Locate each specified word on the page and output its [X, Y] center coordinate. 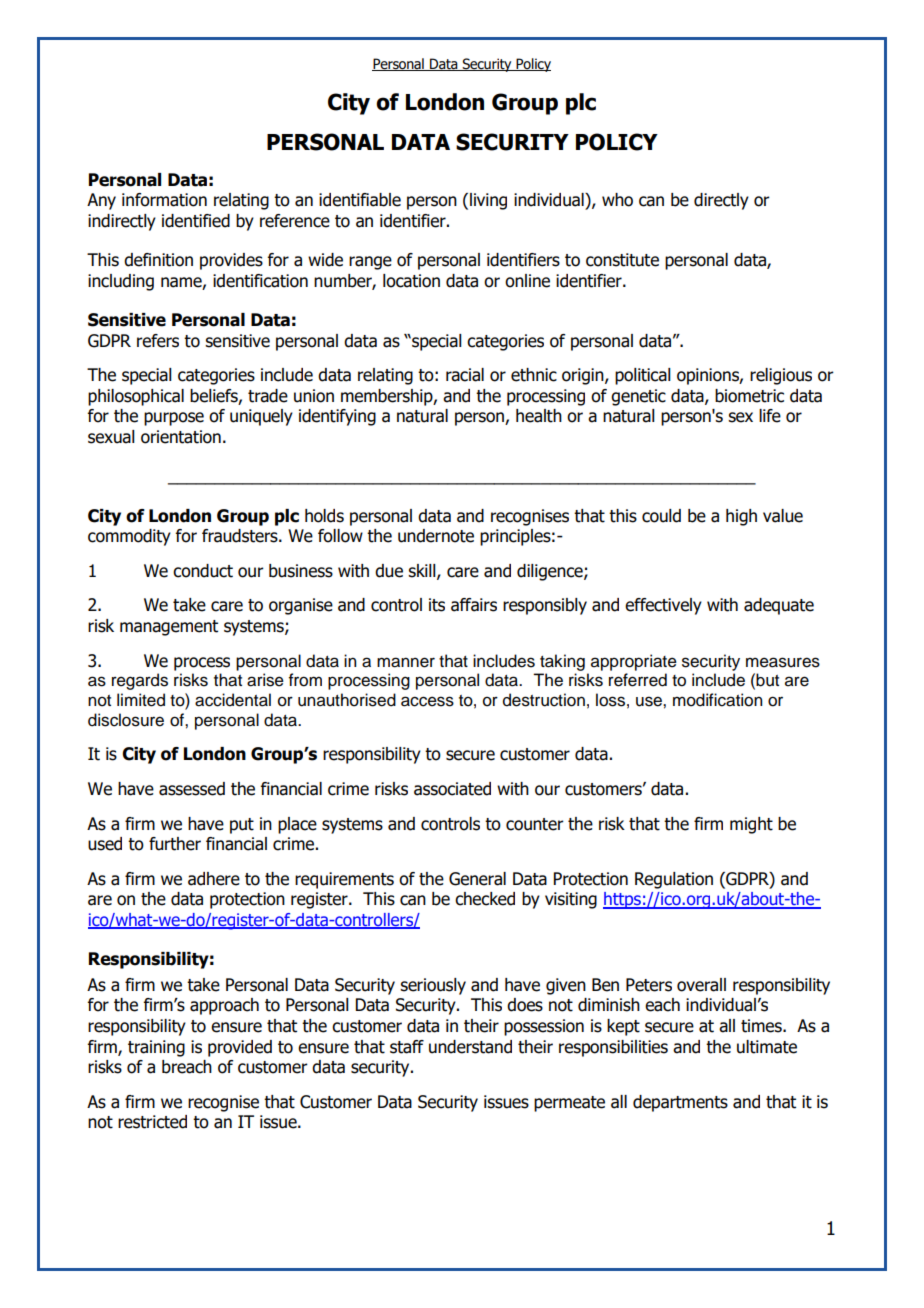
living [488, 201]
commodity [129, 537]
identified [196, 221]
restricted [152, 1122]
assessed [192, 789]
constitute [622, 260]
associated [452, 789]
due [389, 571]
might [751, 825]
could [661, 516]
